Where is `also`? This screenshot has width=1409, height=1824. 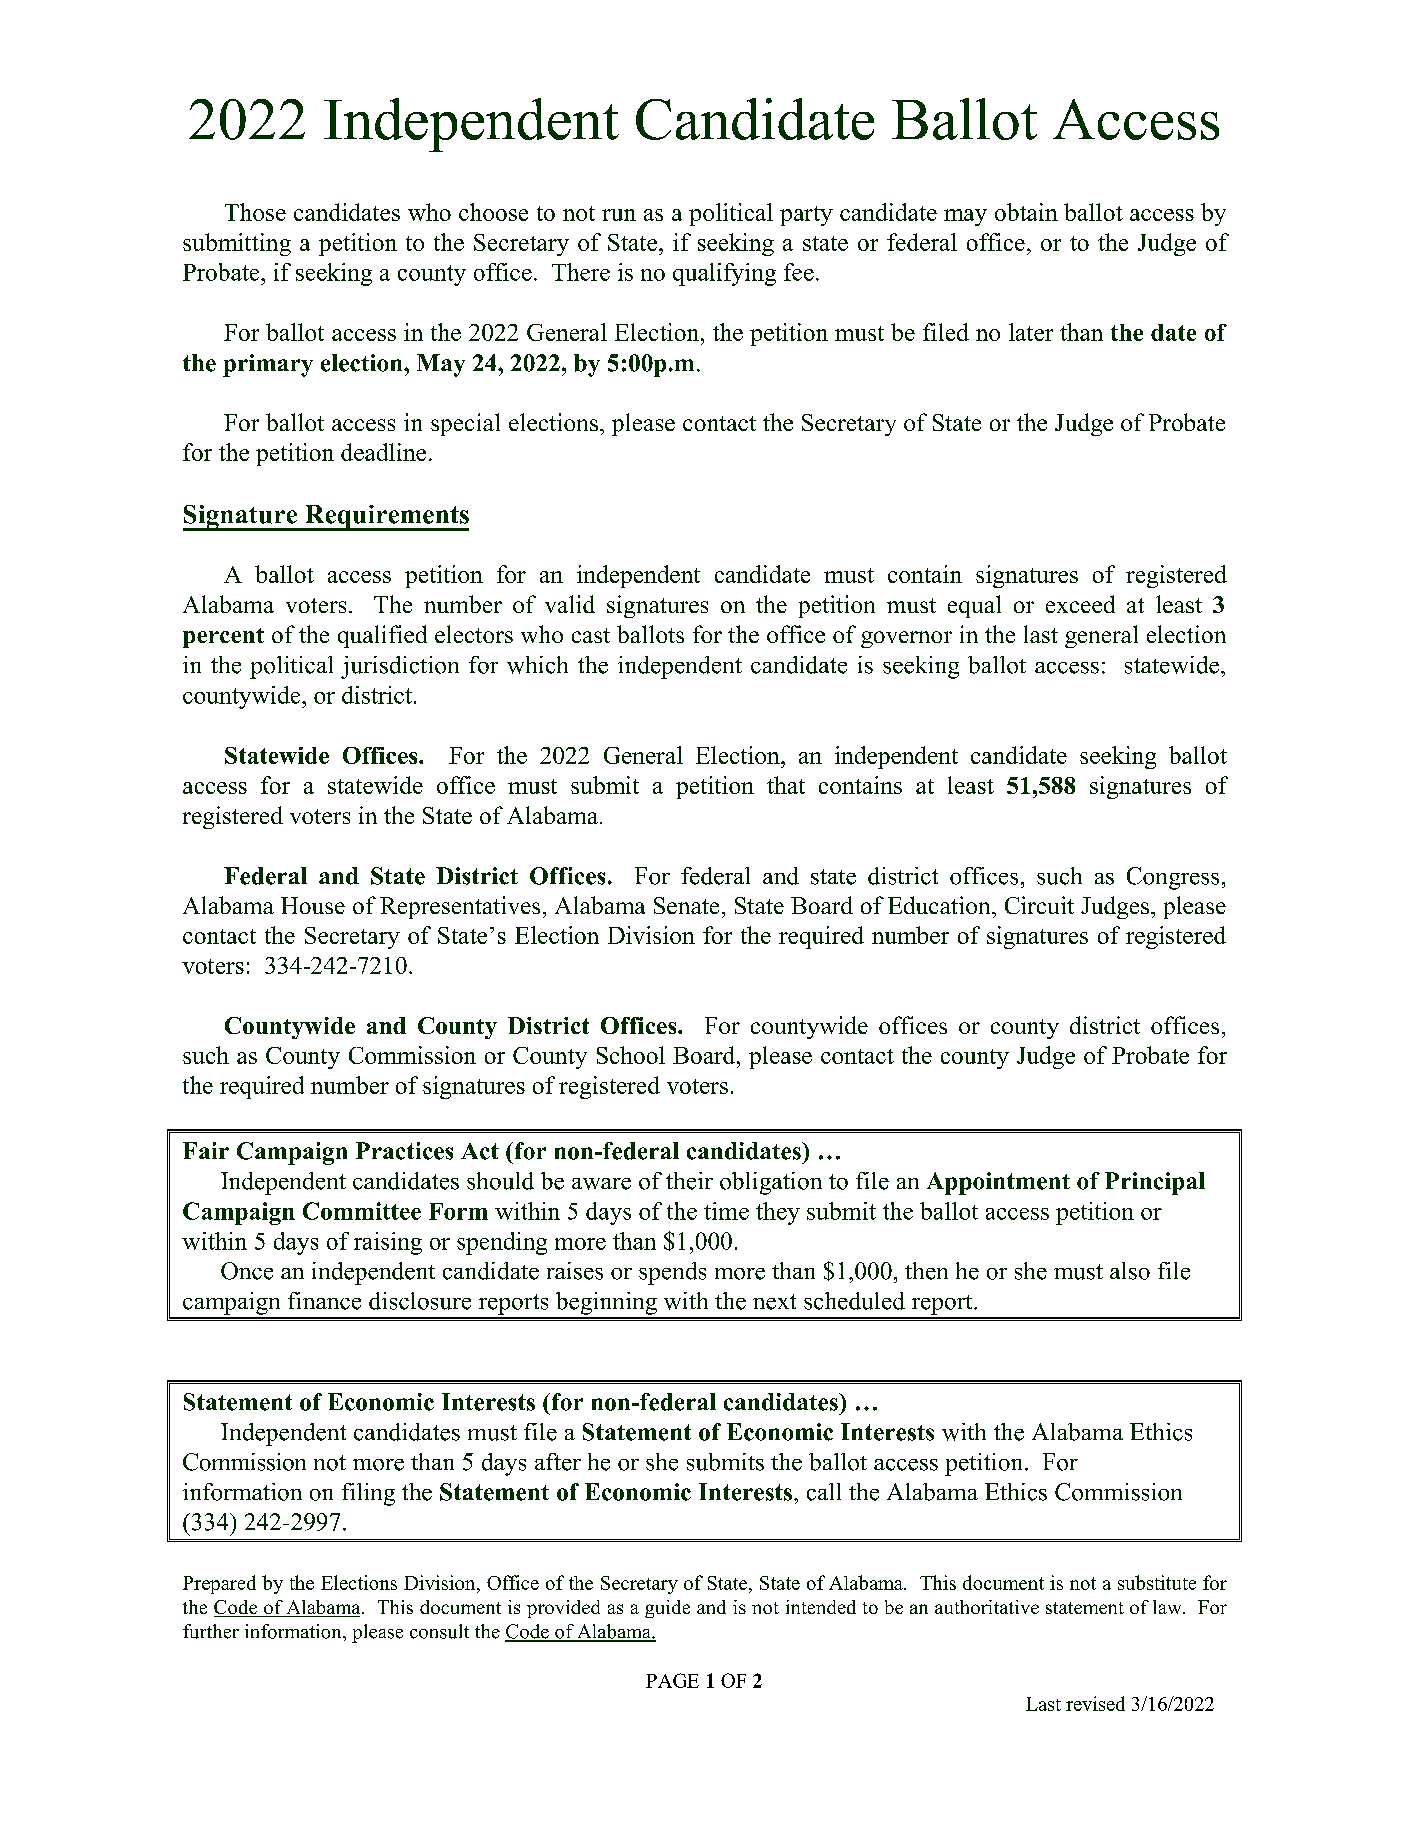 also is located at coordinates (1130, 1271).
